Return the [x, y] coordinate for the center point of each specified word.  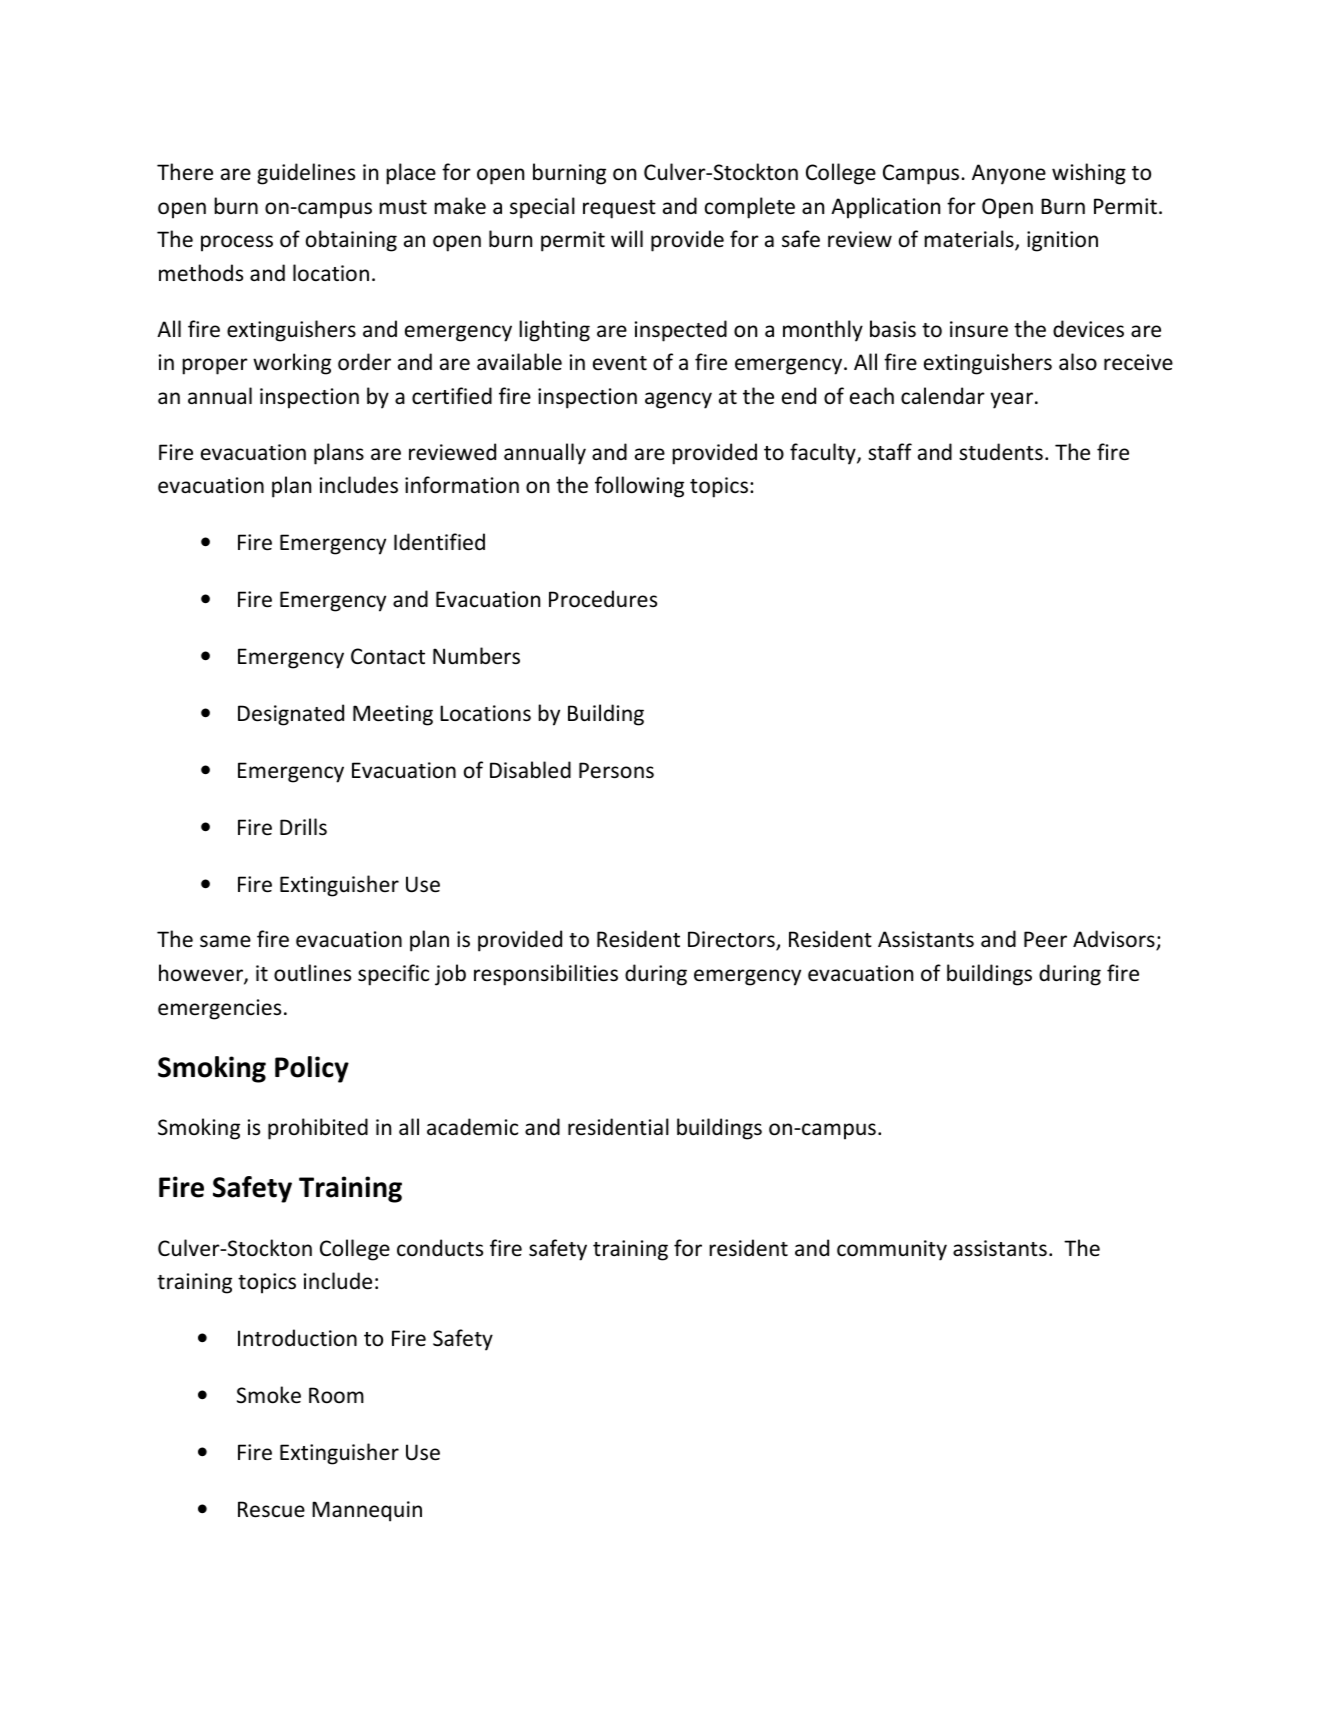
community [892, 1250]
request [619, 209]
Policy [312, 1069]
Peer [1045, 939]
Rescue [271, 1509]
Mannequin [367, 1511]
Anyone [1009, 174]
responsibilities [546, 975]
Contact [388, 656]
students [1001, 452]
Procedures [603, 599]
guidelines [306, 174]
